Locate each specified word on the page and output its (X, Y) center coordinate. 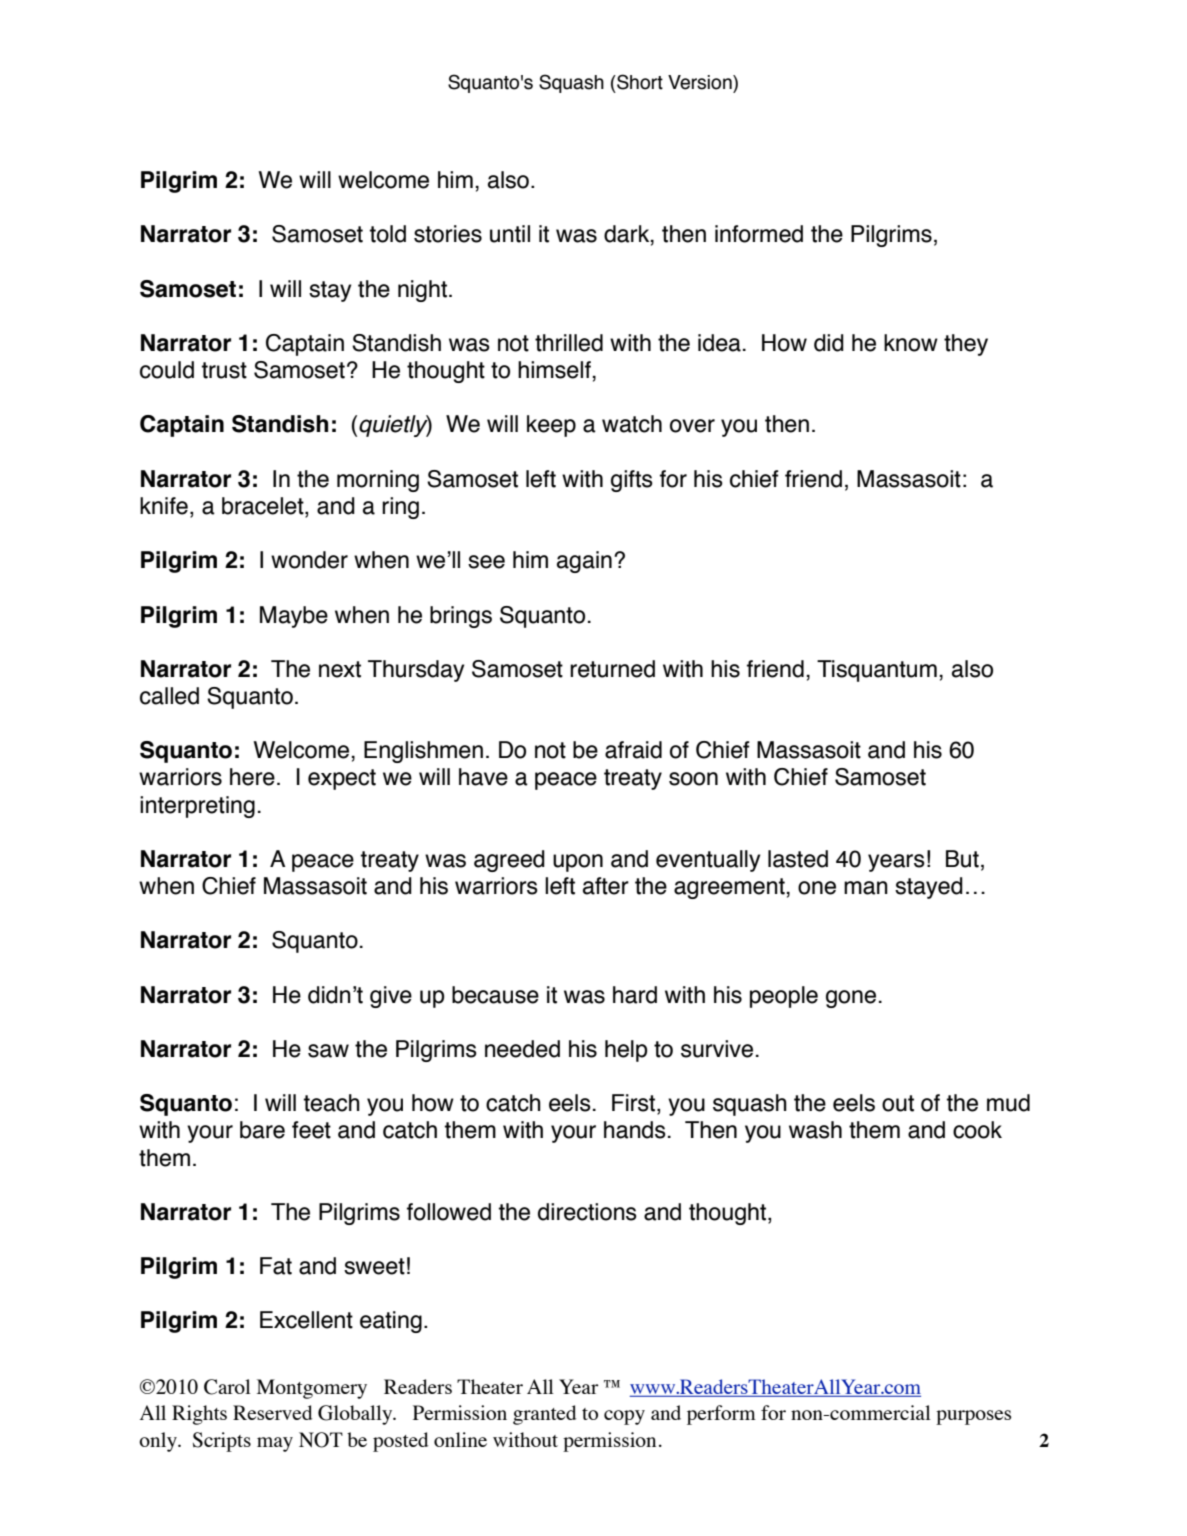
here (252, 777)
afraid (633, 750)
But (962, 859)
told (387, 234)
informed (759, 234)
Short (639, 82)
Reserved (272, 1412)
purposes (973, 1417)
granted (544, 1415)
